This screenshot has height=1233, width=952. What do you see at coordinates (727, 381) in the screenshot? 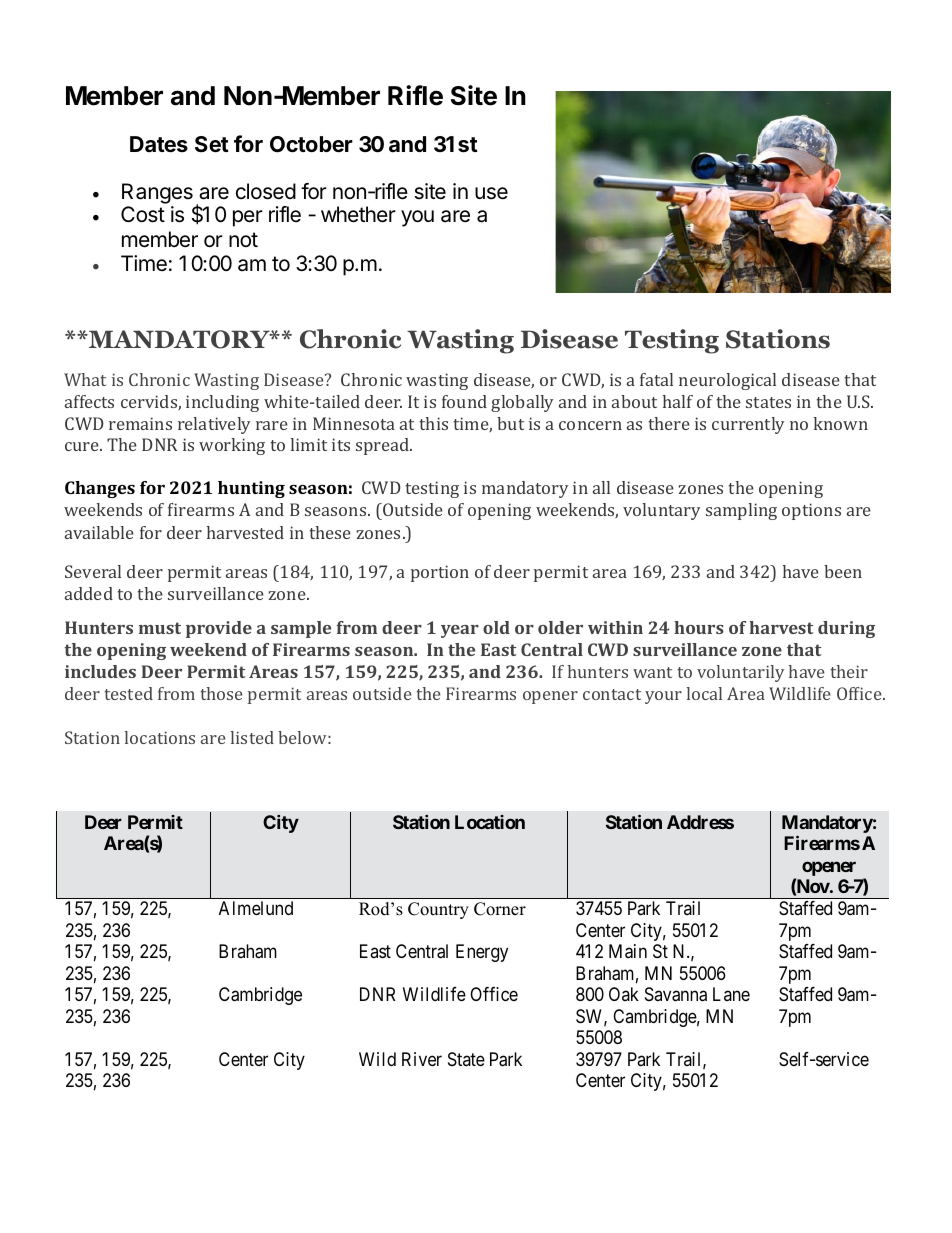
I see `neurological` at bounding box center [727, 381].
